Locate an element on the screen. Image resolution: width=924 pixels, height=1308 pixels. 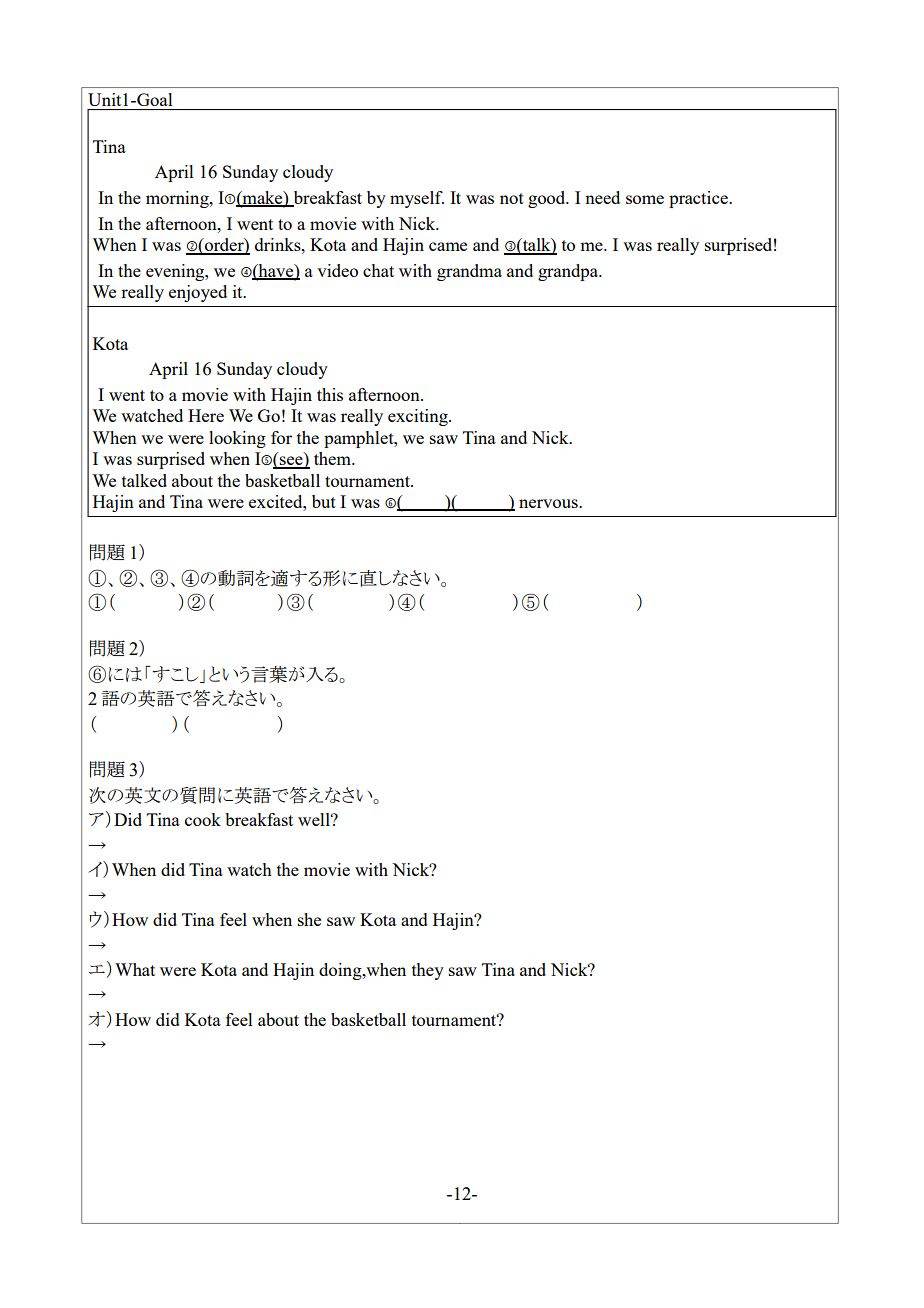
but is located at coordinates (324, 501).
